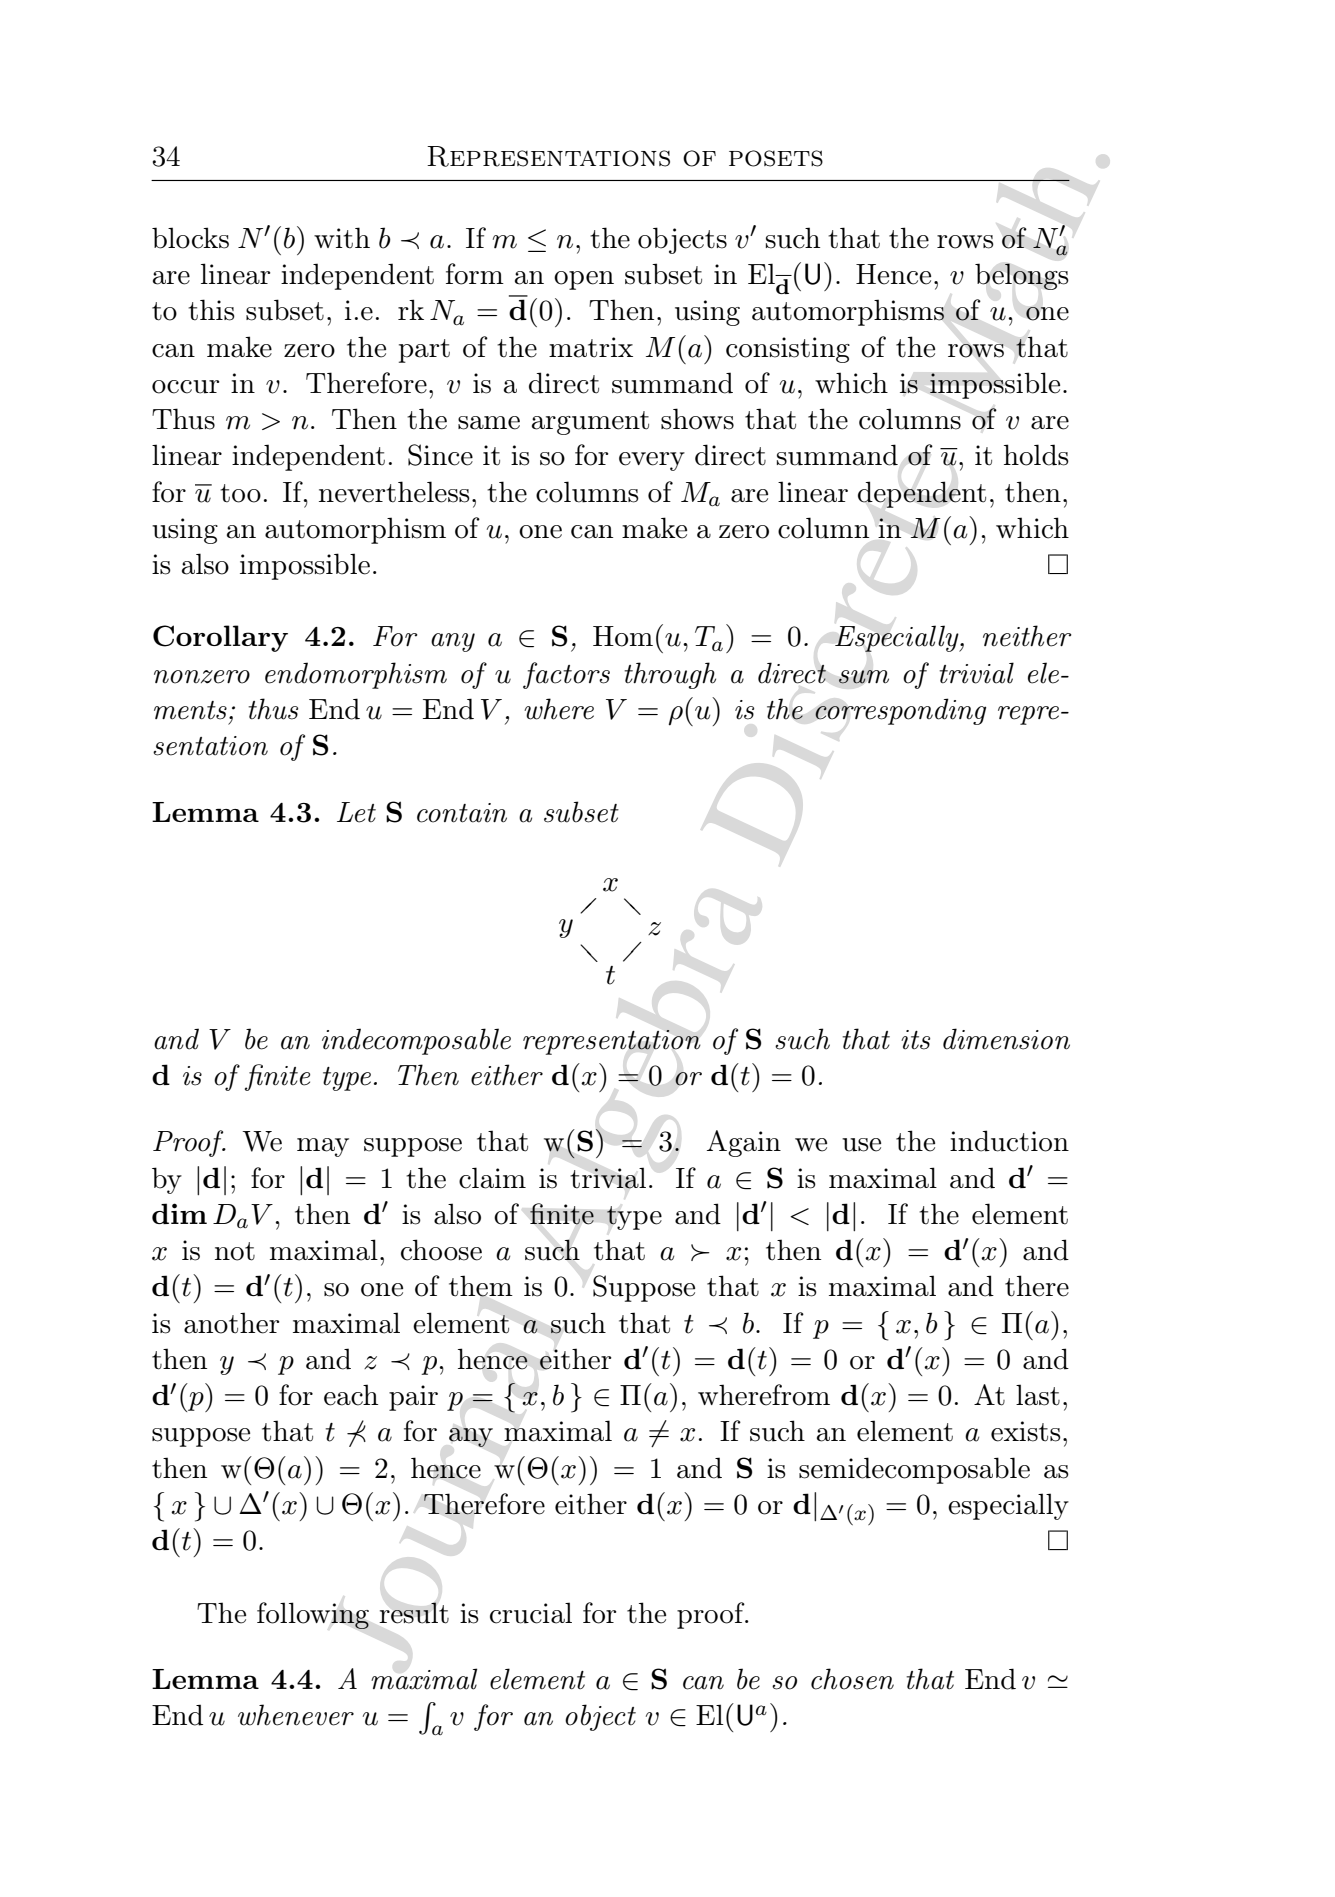 The height and width of the screenshot is (1897, 1335). Describe the element at coordinates (481, 1286) in the screenshot. I see `them` at that location.
